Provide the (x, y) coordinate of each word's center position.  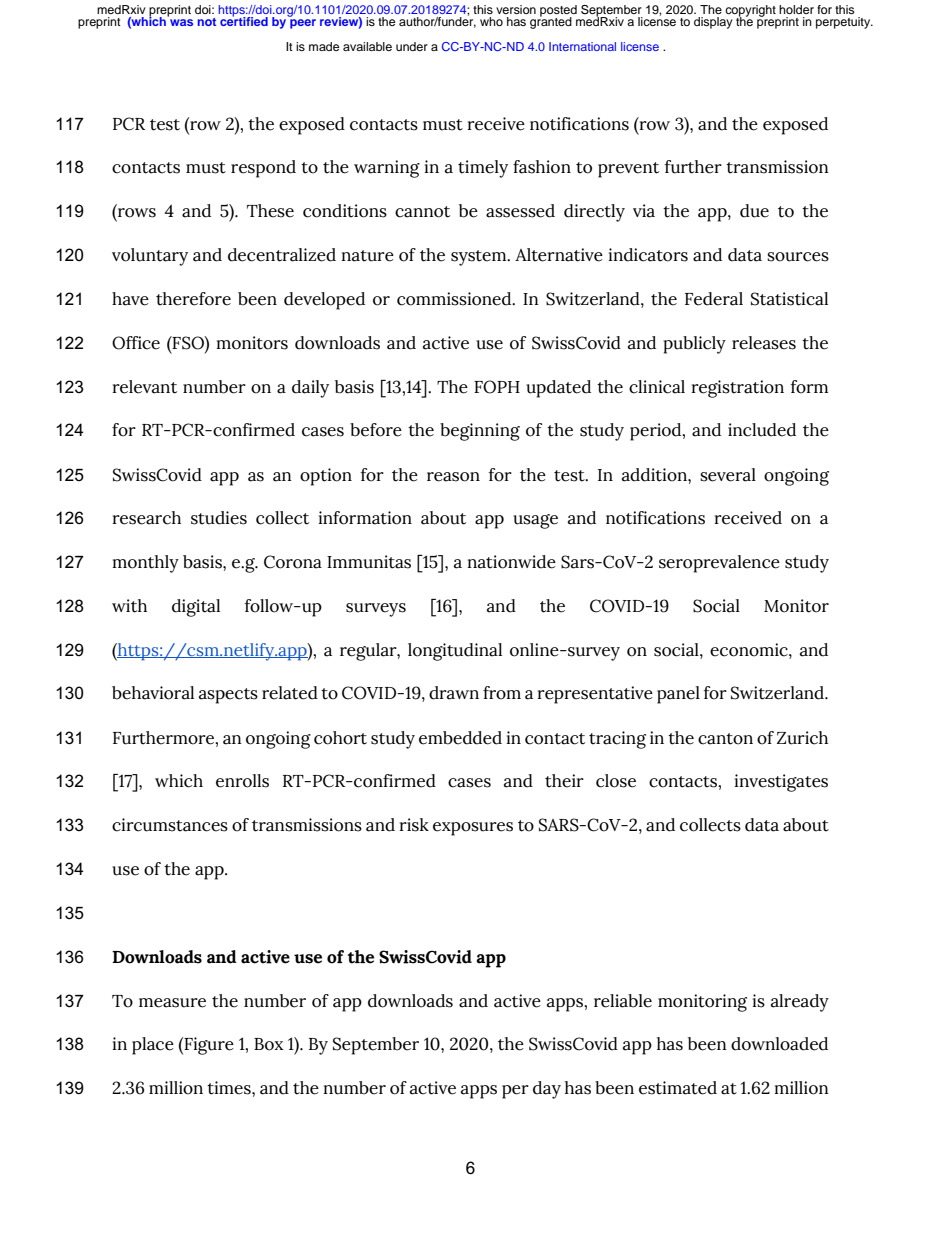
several (728, 475)
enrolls (242, 781)
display (713, 23)
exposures (473, 829)
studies (219, 518)
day (547, 1090)
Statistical (789, 299)
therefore (193, 299)
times (230, 1088)
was (181, 22)
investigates (781, 783)
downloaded (779, 1044)
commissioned (455, 299)
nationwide (512, 562)
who (491, 21)
